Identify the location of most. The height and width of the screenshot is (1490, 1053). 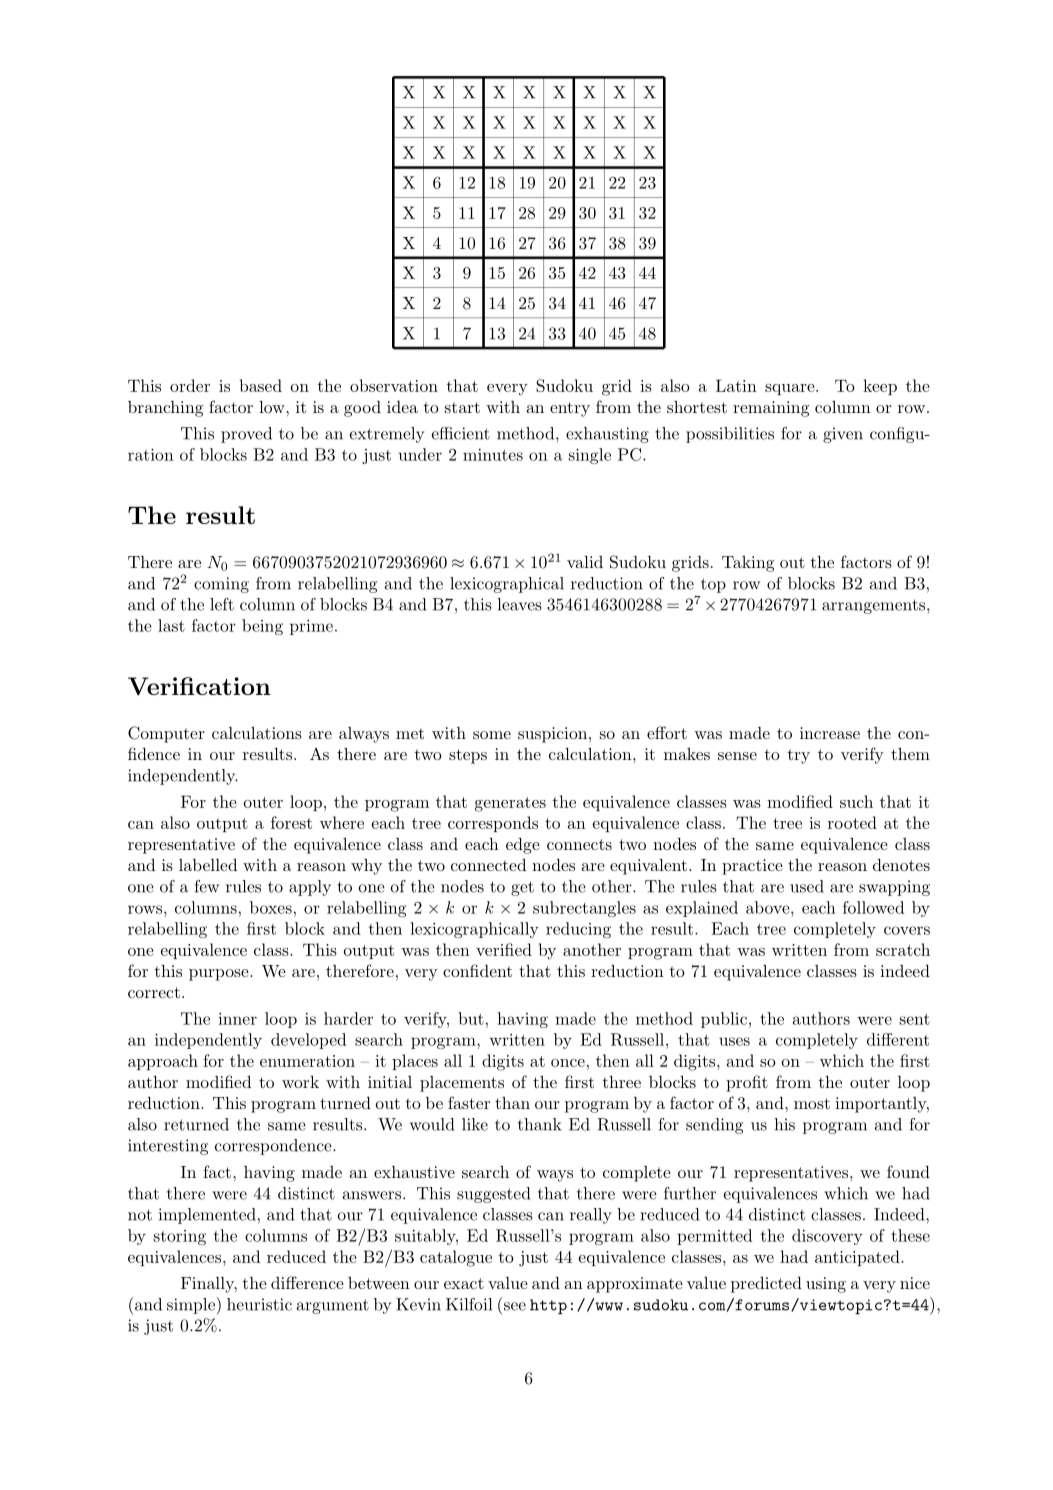
(812, 1103).
